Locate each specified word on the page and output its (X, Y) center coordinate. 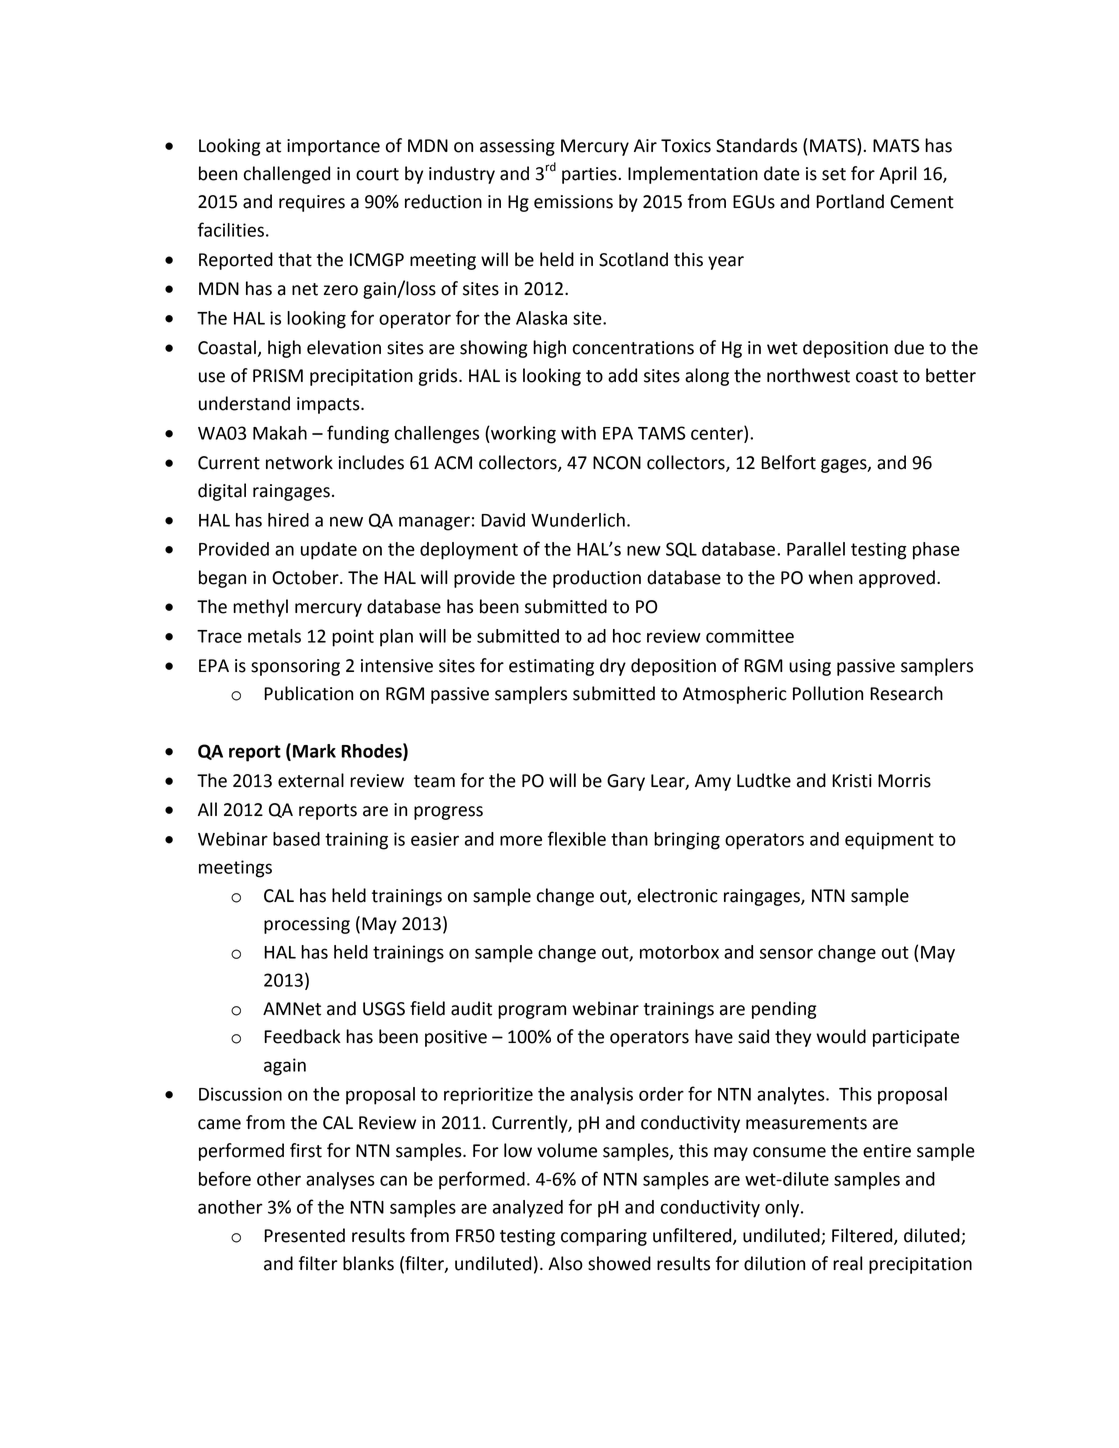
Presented (304, 1235)
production (597, 579)
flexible (577, 838)
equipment (889, 841)
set (834, 174)
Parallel (816, 549)
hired (288, 520)
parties (590, 175)
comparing (604, 1237)
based (296, 839)
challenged (287, 175)
